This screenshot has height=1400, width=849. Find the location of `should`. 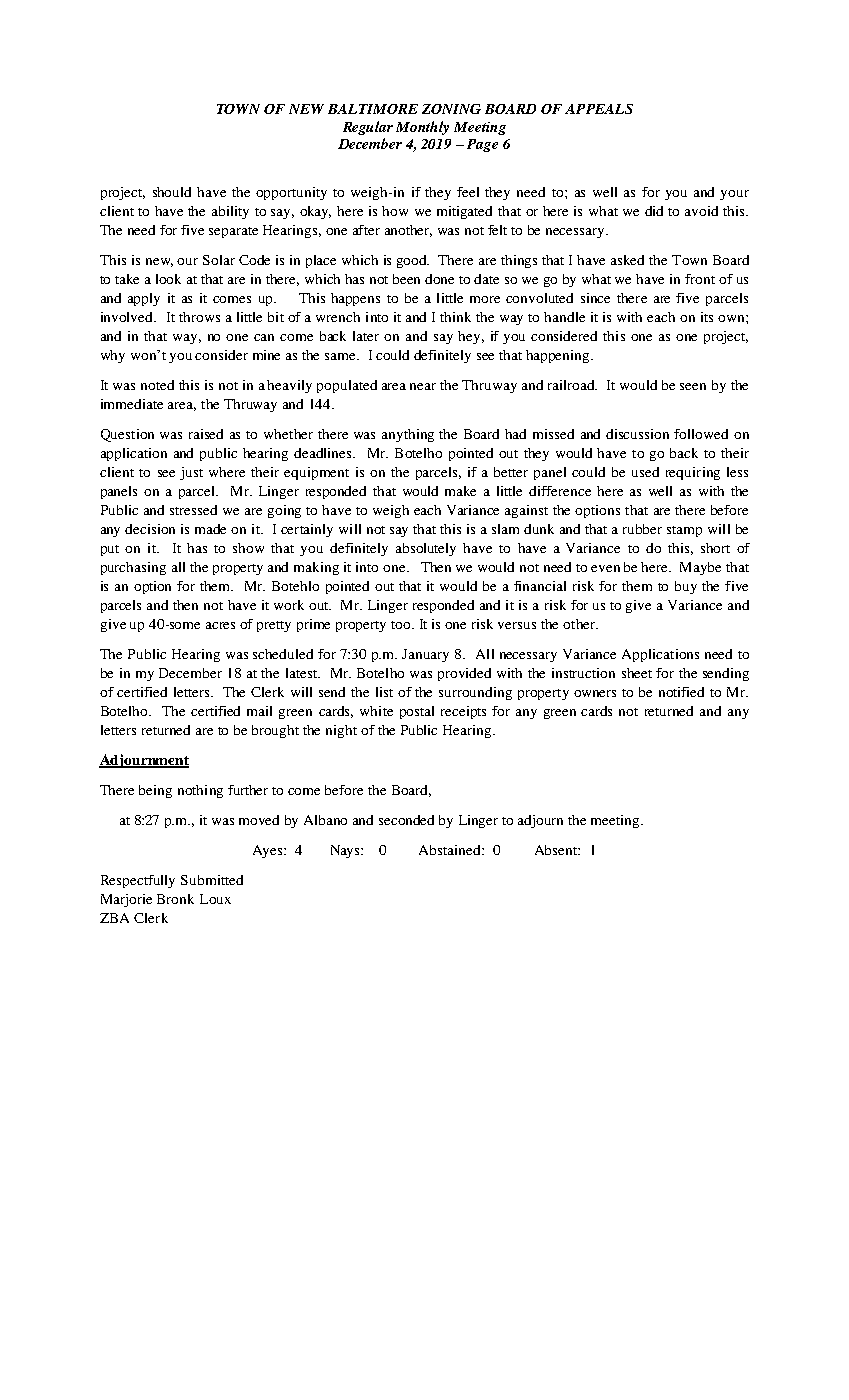

should is located at coordinates (172, 192).
